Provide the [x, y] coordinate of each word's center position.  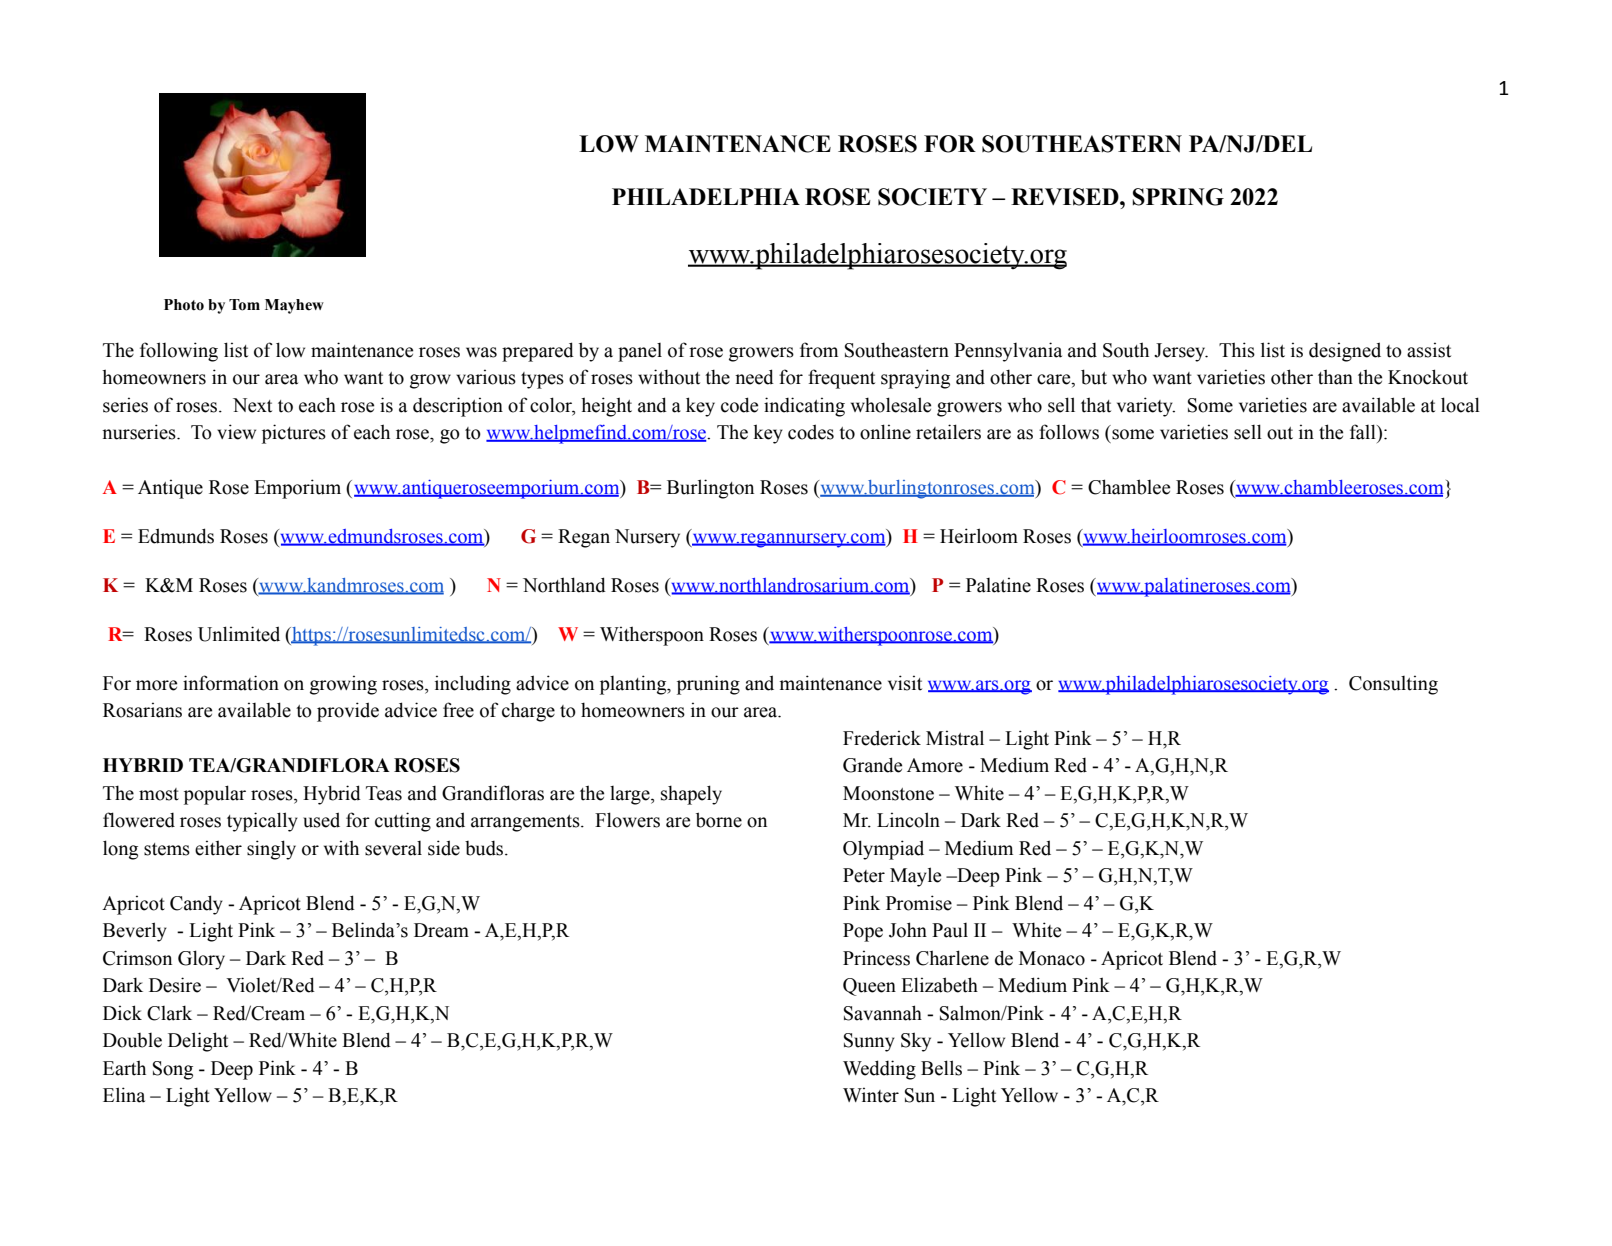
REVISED [1066, 197]
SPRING [1178, 197]
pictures [294, 434]
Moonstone [888, 793]
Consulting [1393, 685]
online [885, 432]
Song [173, 1070]
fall [1364, 432]
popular [215, 795]
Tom [244, 305]
